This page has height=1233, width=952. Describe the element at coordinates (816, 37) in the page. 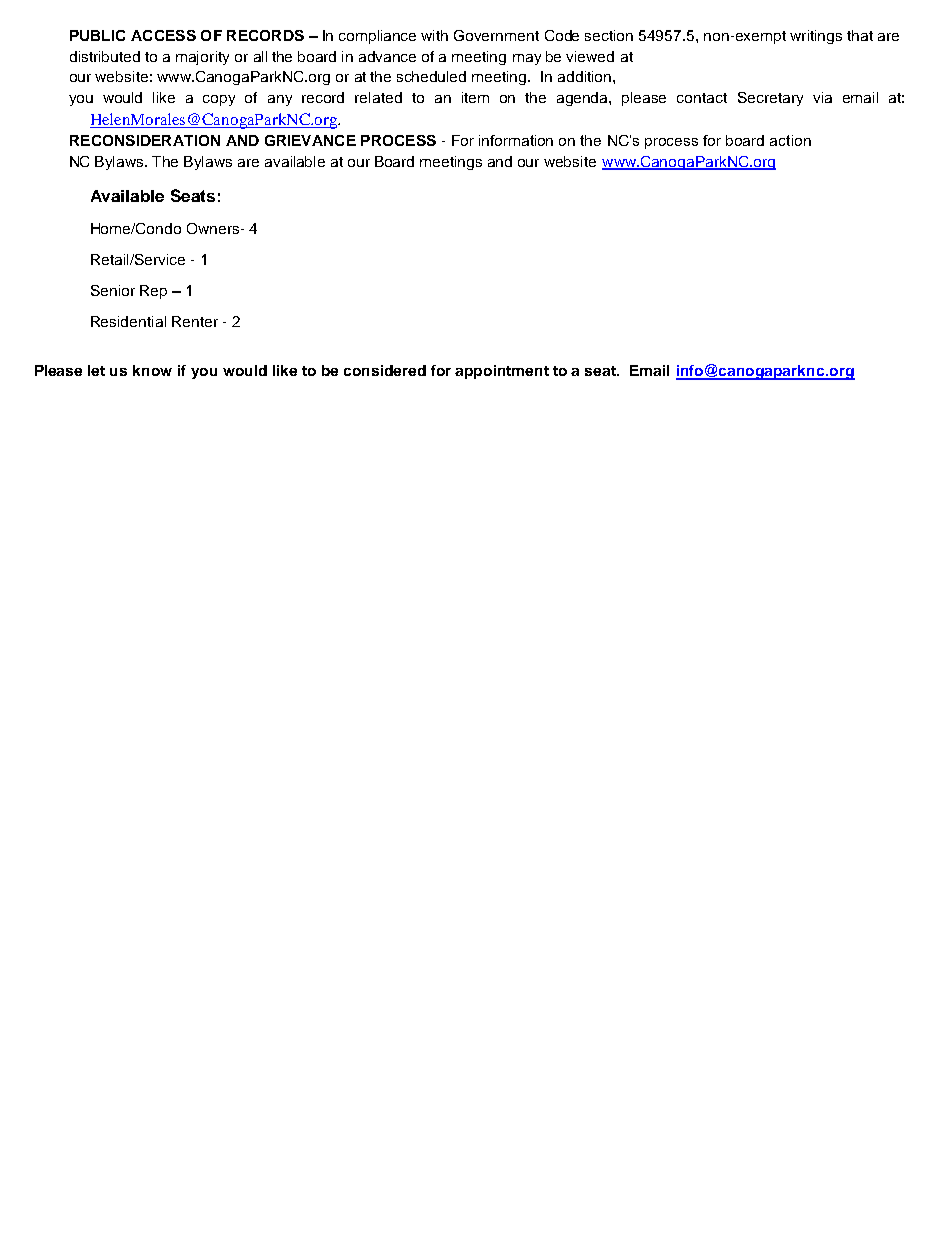

I see `writings` at that location.
